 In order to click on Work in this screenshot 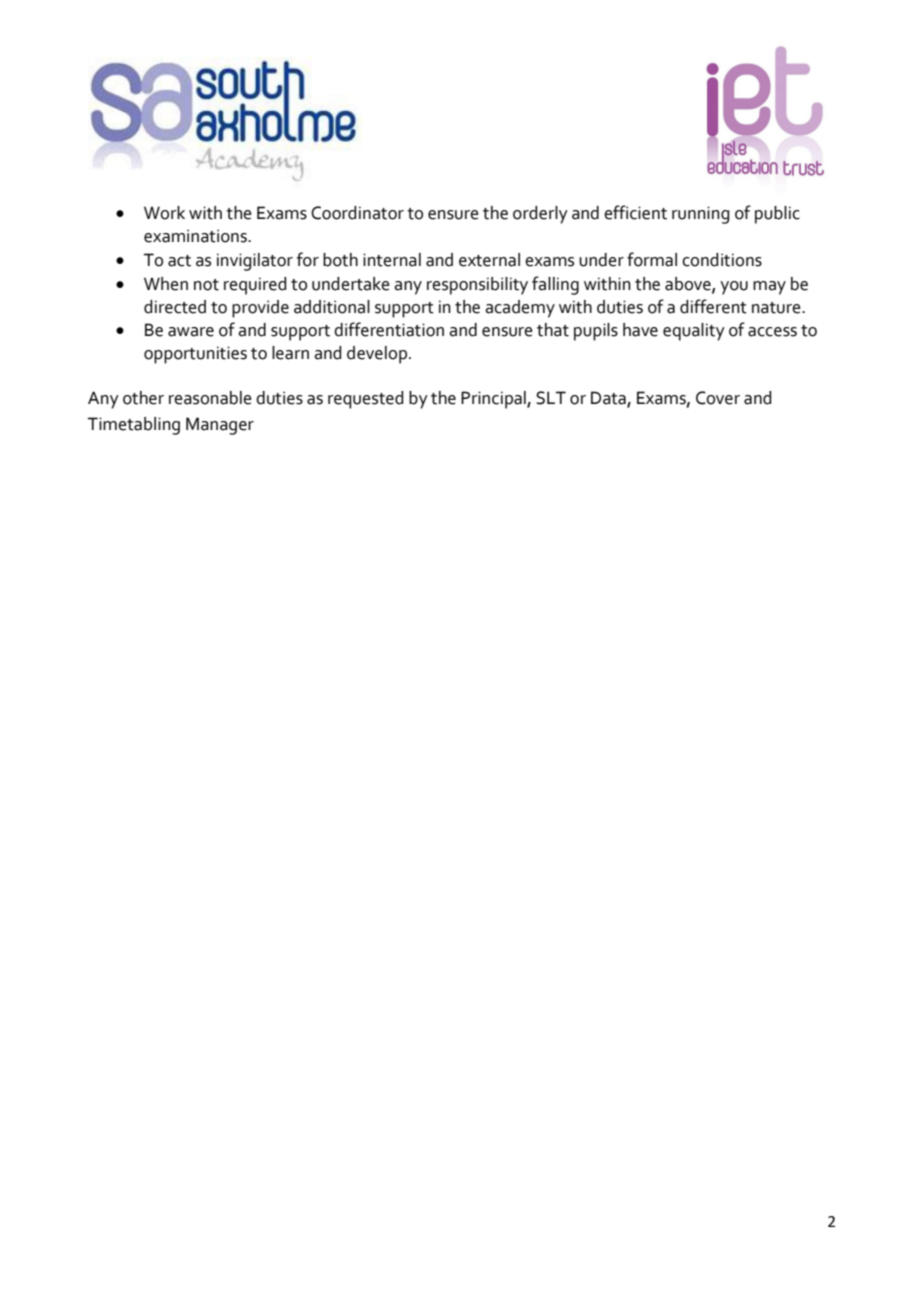, I will do `click(164, 213)`.
